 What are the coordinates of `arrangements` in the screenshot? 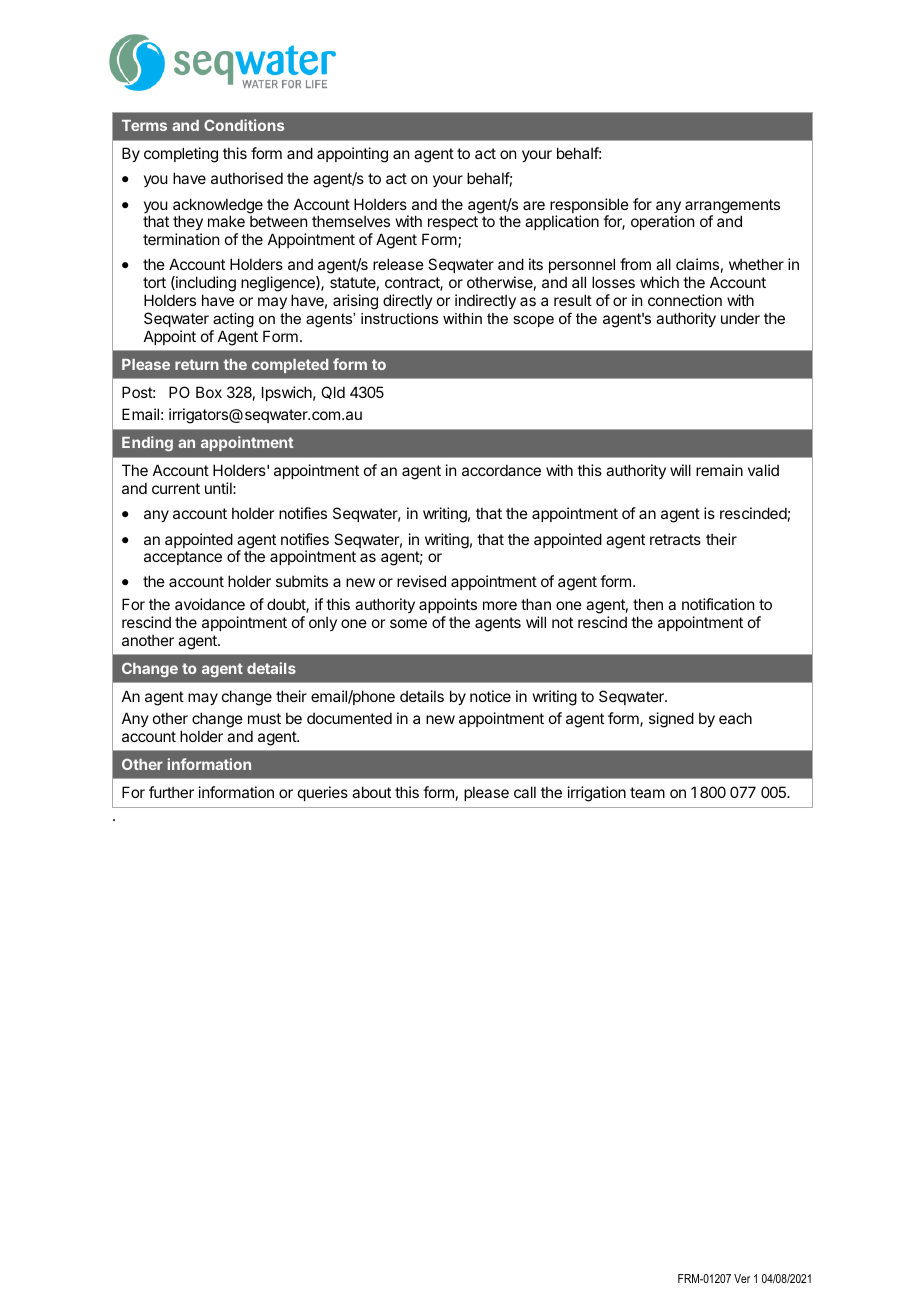 It's located at (732, 207).
